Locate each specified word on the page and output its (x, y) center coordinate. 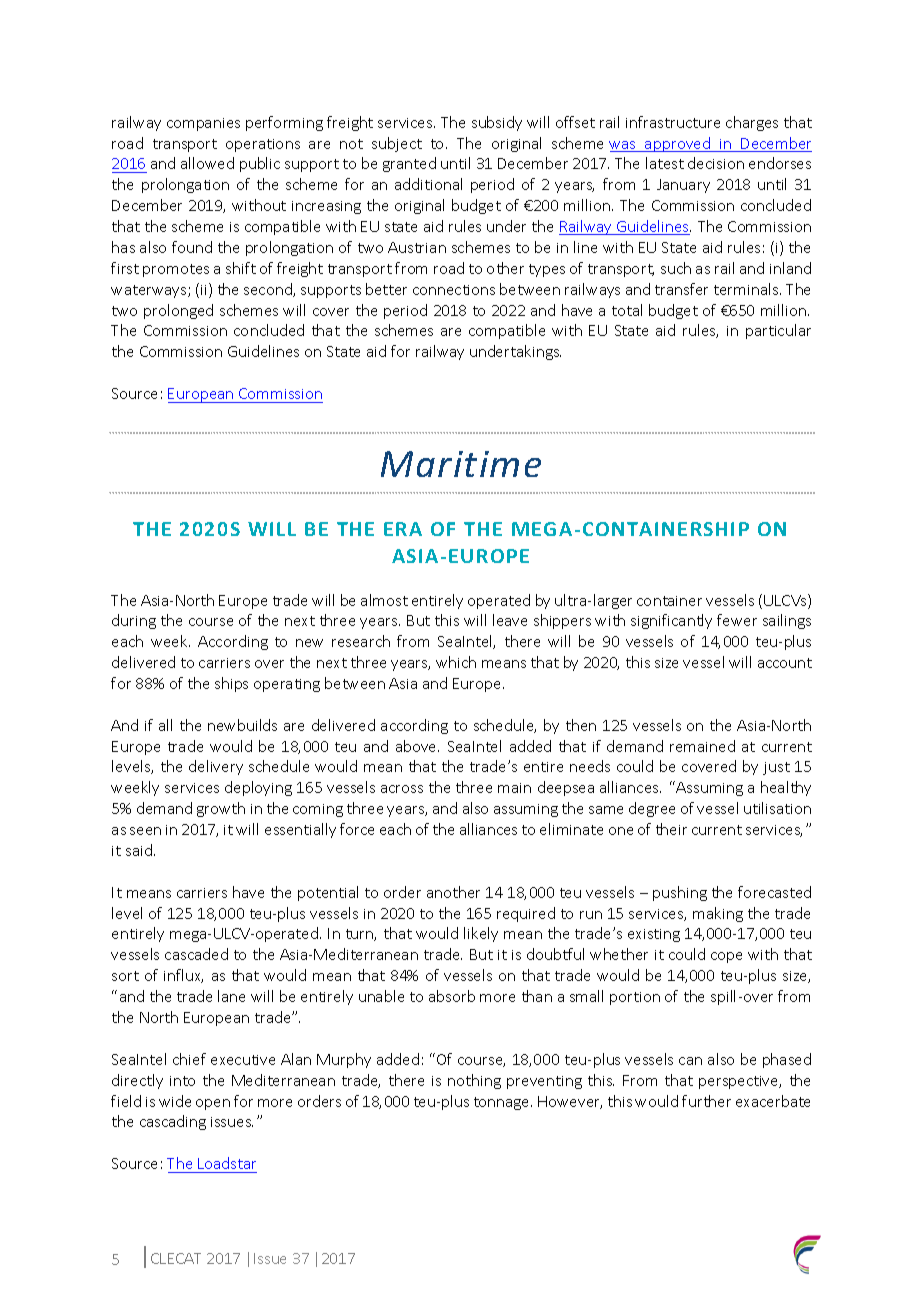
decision (716, 163)
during (134, 621)
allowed (207, 163)
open (213, 1104)
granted (409, 164)
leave (510, 620)
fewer (737, 620)
